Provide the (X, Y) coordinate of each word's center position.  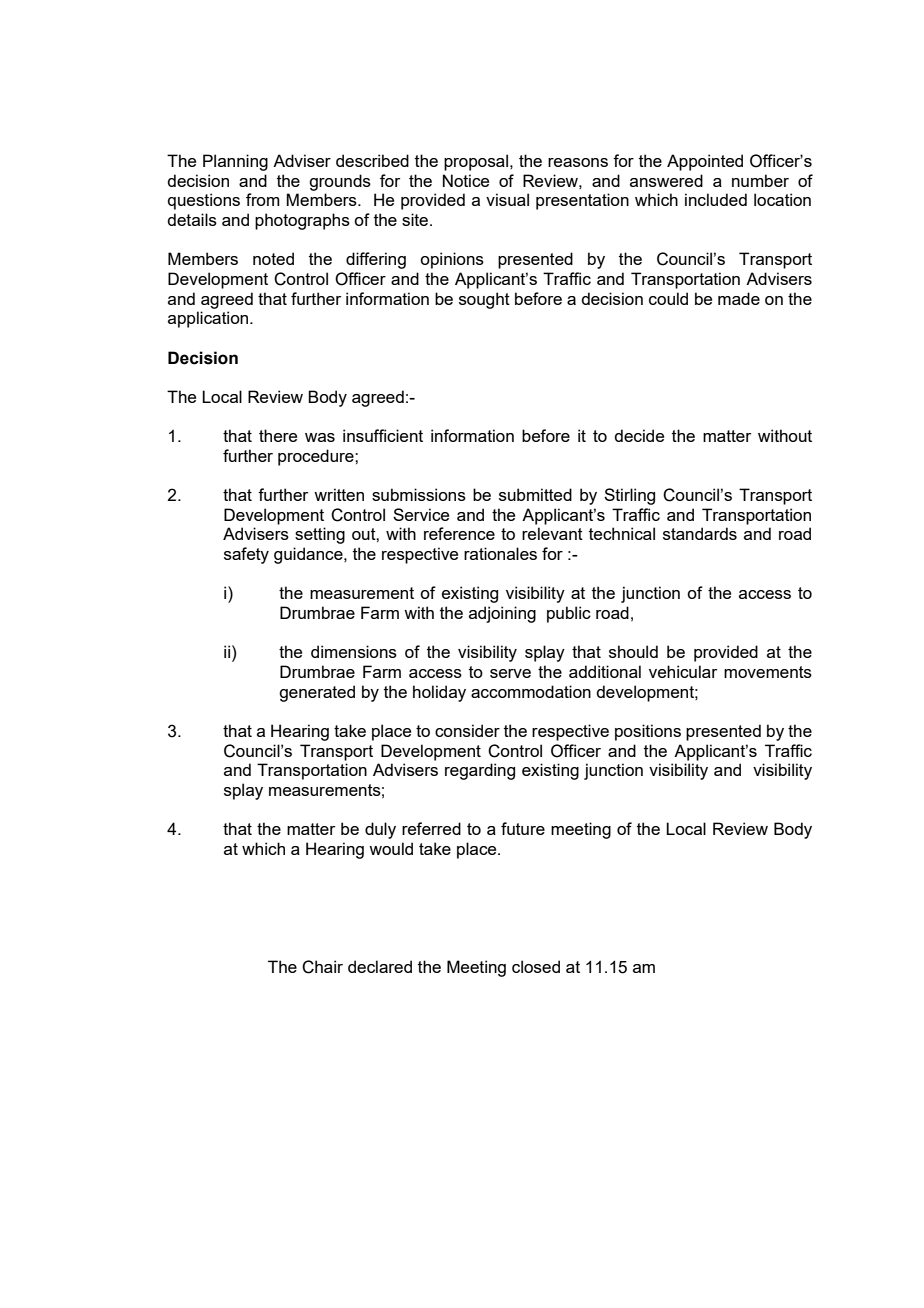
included (716, 199)
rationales (500, 553)
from (263, 199)
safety (246, 555)
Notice (466, 180)
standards (700, 533)
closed (536, 966)
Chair (322, 967)
